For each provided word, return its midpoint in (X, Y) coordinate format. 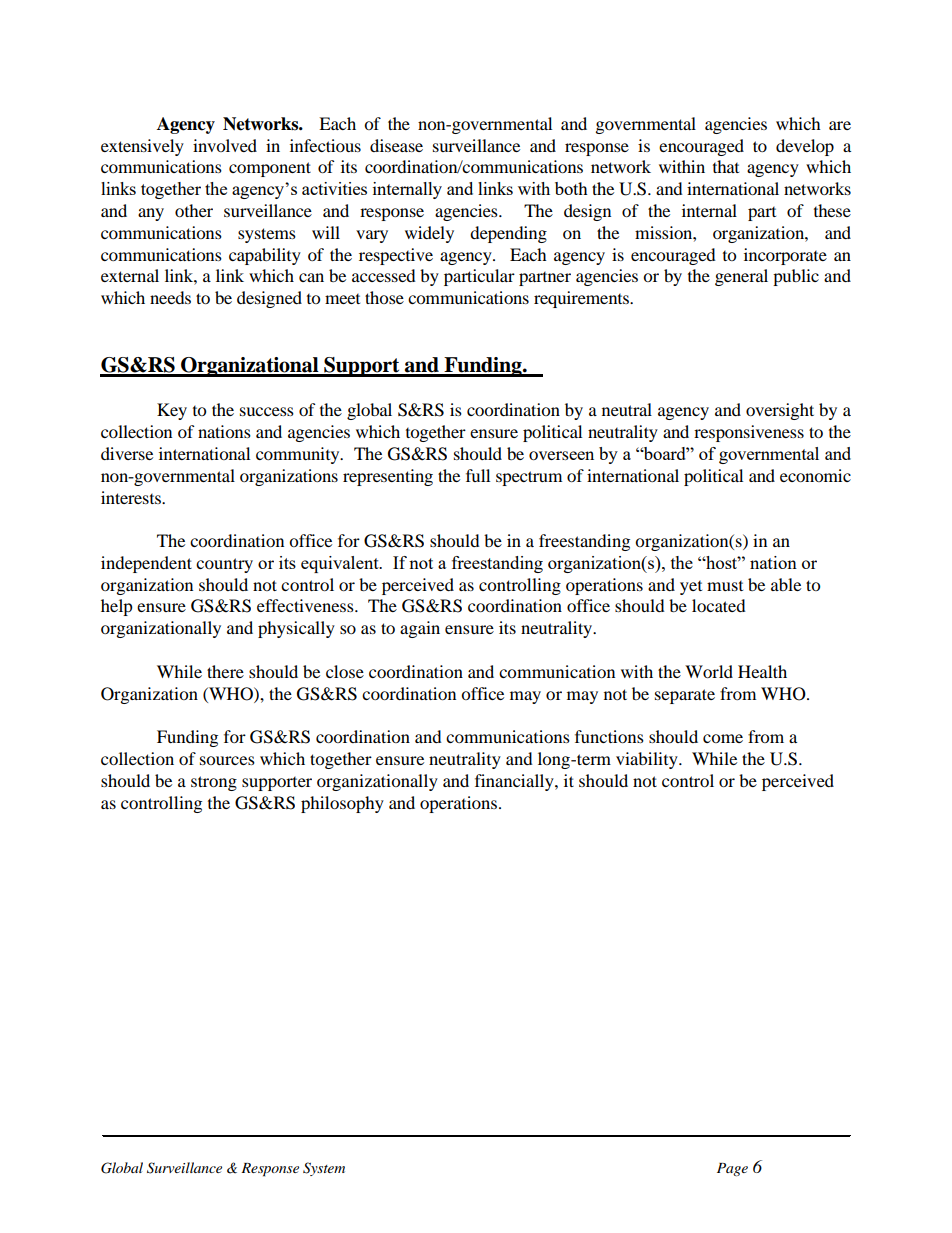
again (420, 629)
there (225, 671)
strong (214, 783)
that (726, 166)
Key (172, 411)
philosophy (342, 804)
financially (515, 782)
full (478, 475)
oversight (780, 411)
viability (648, 760)
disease (396, 145)
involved (225, 145)
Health (762, 671)
